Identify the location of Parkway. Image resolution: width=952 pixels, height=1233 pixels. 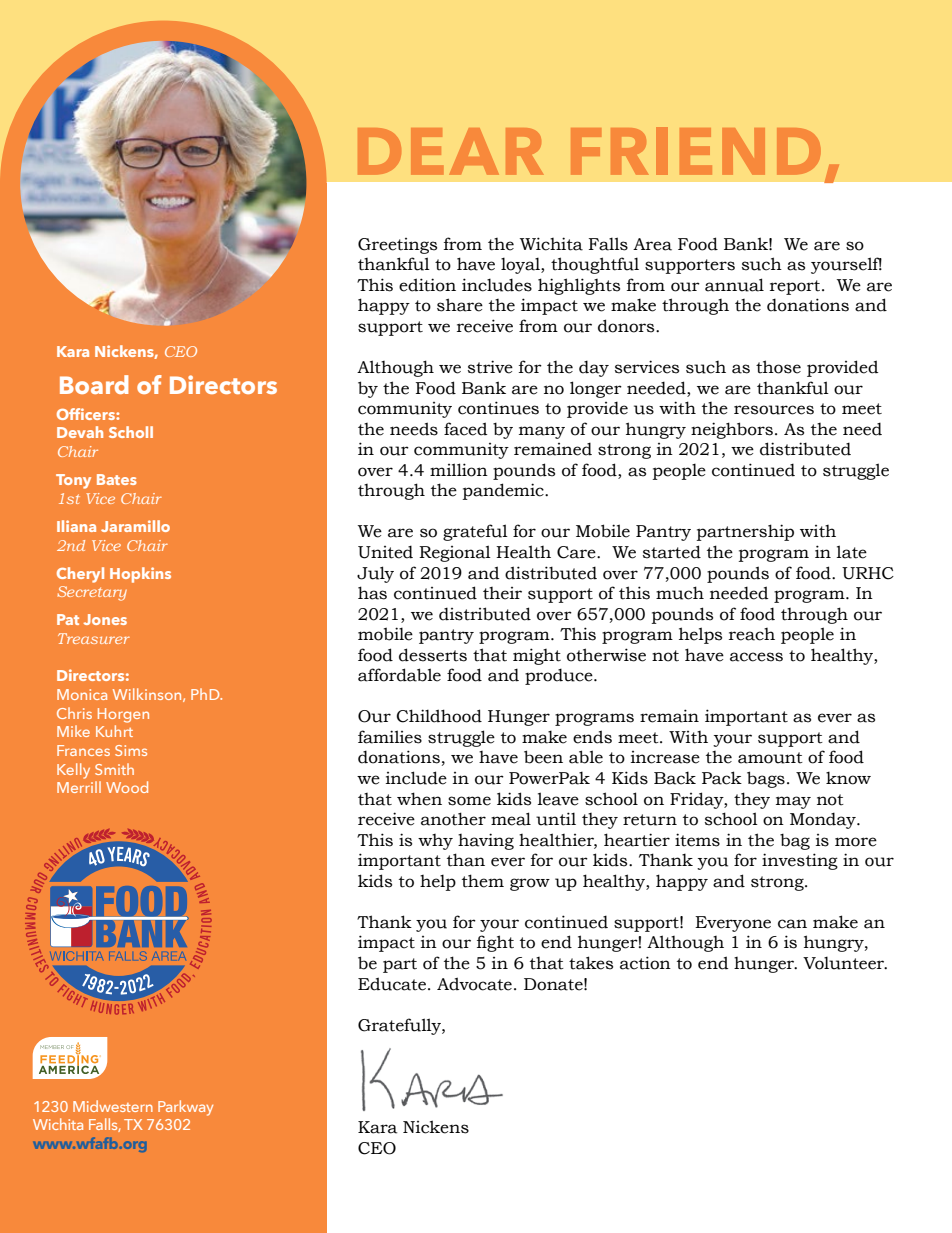
(185, 1108).
